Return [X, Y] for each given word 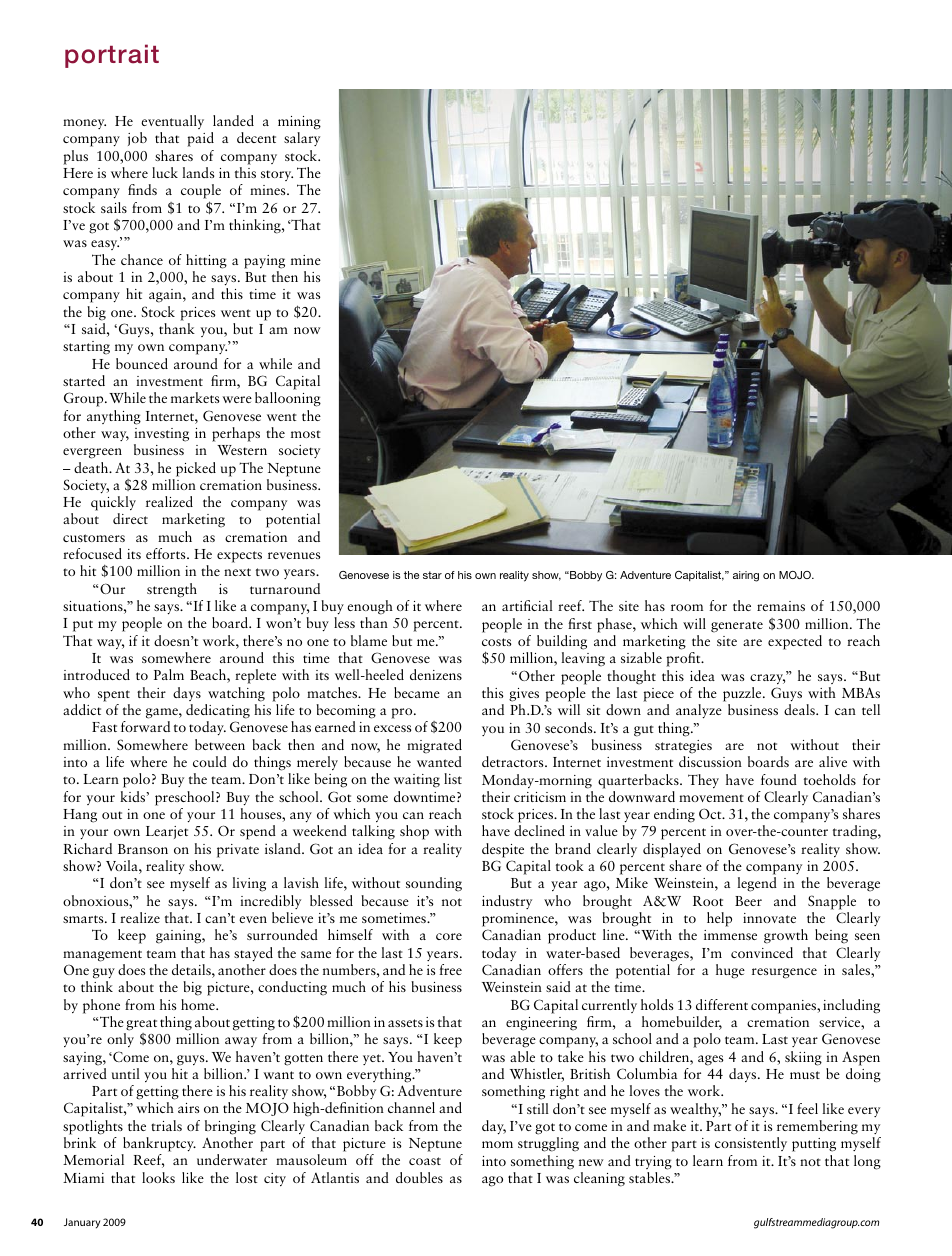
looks [158, 1177]
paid [200, 139]
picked [196, 469]
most [306, 434]
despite [503, 850]
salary [302, 139]
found [779, 779]
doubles [419, 1177]
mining [299, 123]
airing [746, 576]
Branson [143, 849]
